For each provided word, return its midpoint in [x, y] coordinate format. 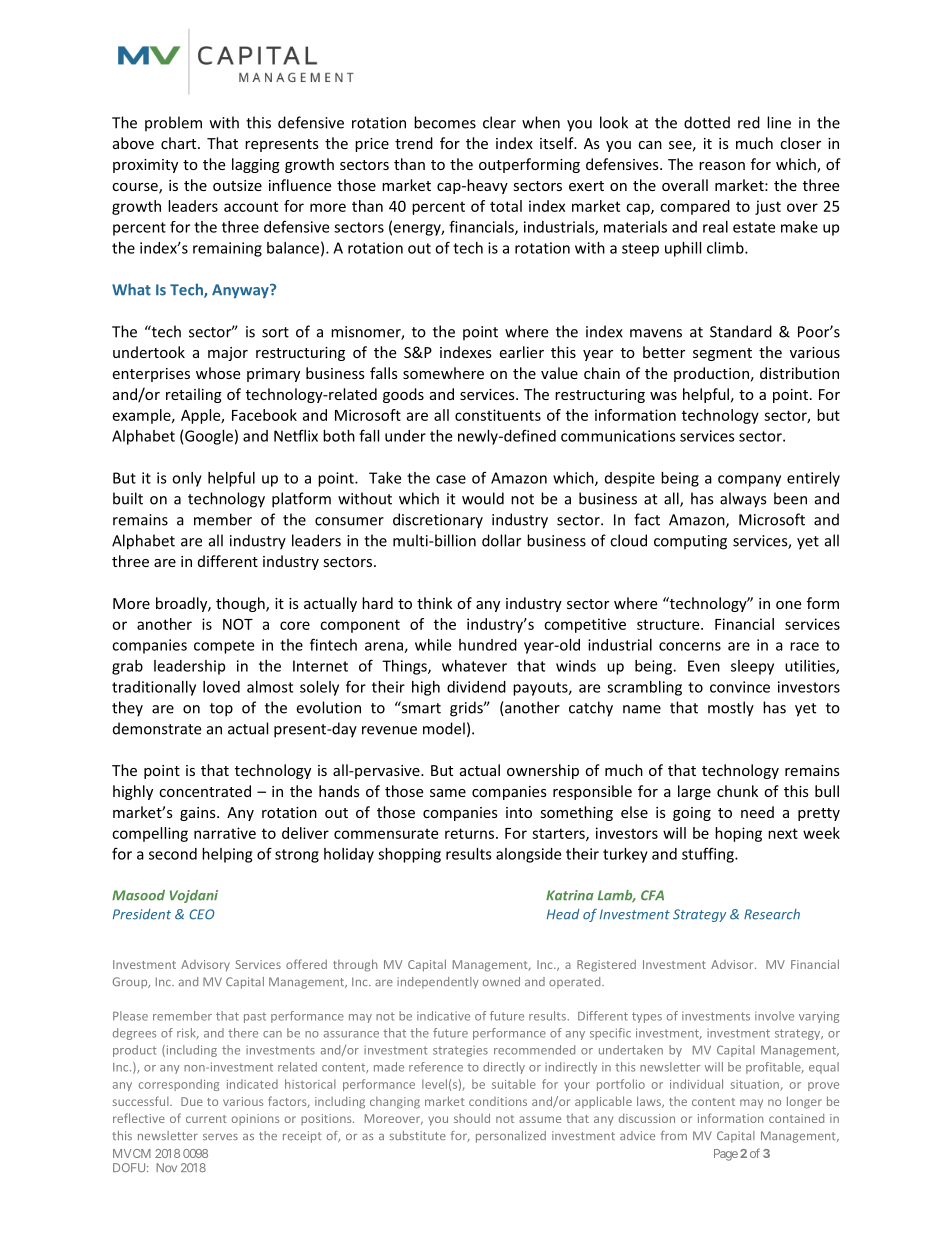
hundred [488, 645]
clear [499, 122]
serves [220, 1137]
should [472, 1118]
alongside [528, 855]
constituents [498, 415]
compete [224, 647]
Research [772, 914]
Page [726, 1155]
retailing [194, 395]
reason [722, 166]
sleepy [752, 667]
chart [180, 143]
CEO [201, 914]
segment [722, 354]
